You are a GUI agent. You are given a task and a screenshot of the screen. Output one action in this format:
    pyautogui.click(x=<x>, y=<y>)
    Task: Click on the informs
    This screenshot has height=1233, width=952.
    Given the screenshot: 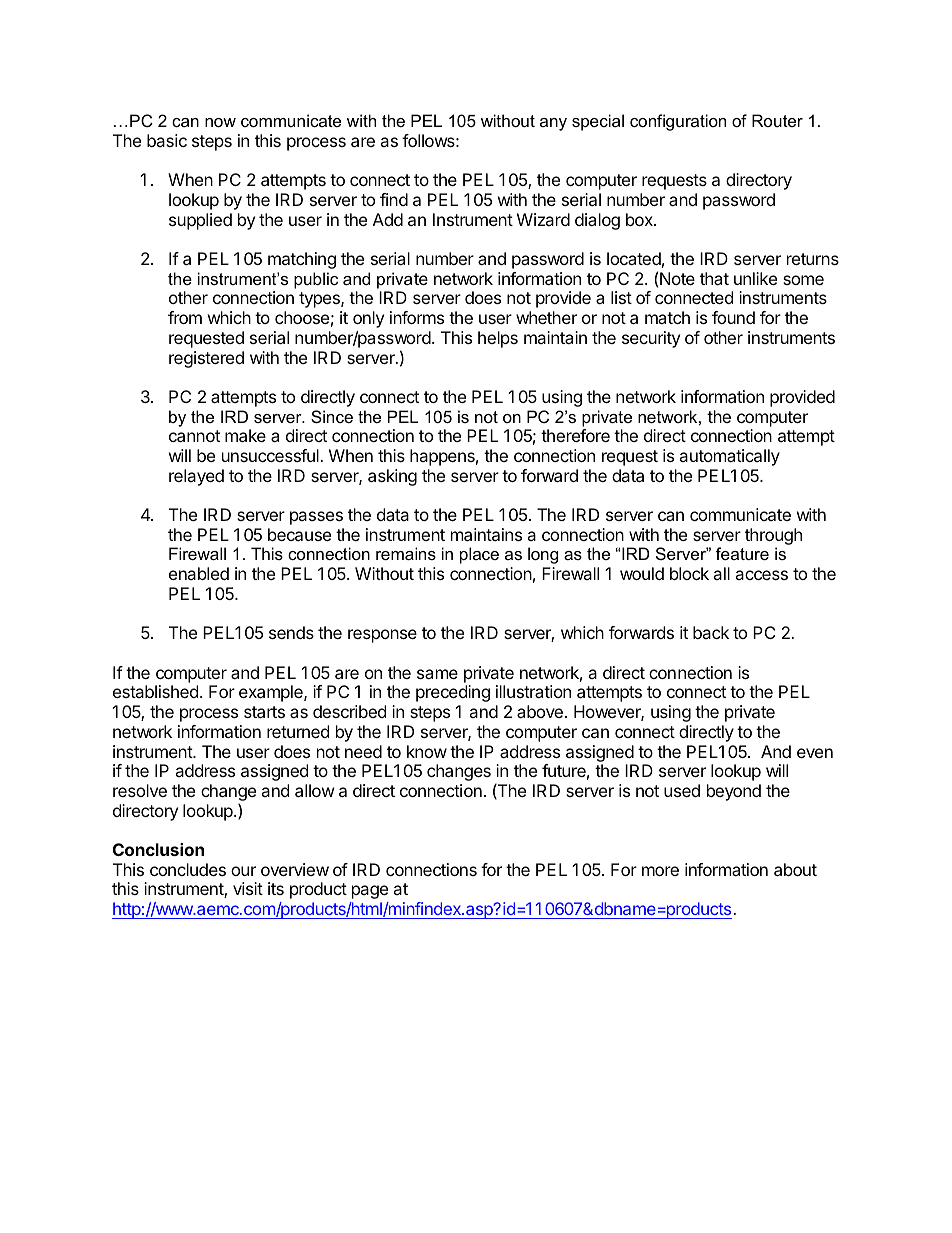 What is the action you would take?
    pyautogui.click(x=417, y=317)
